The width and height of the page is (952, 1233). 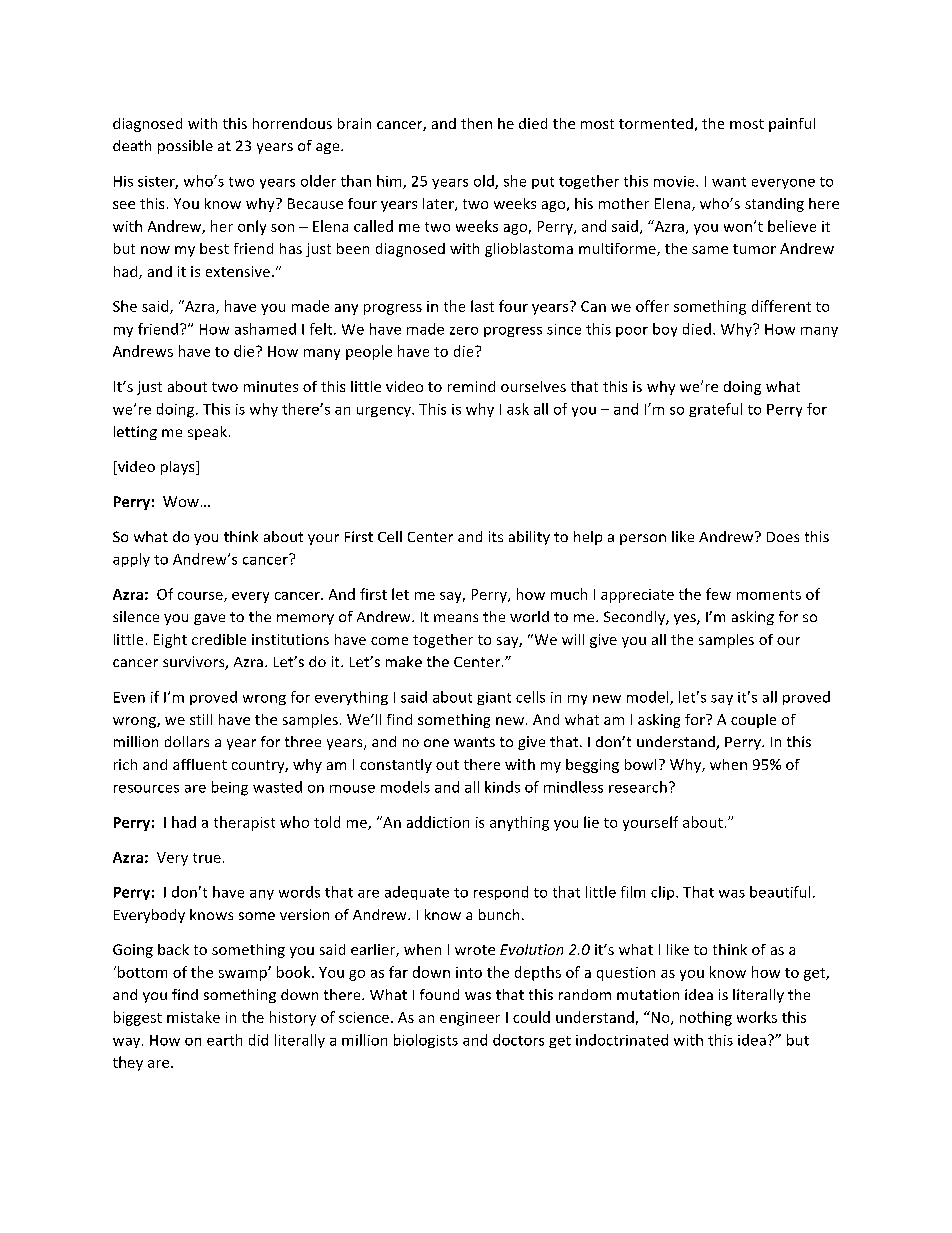 What do you see at coordinates (471, 386) in the page?
I see `remind` at bounding box center [471, 386].
